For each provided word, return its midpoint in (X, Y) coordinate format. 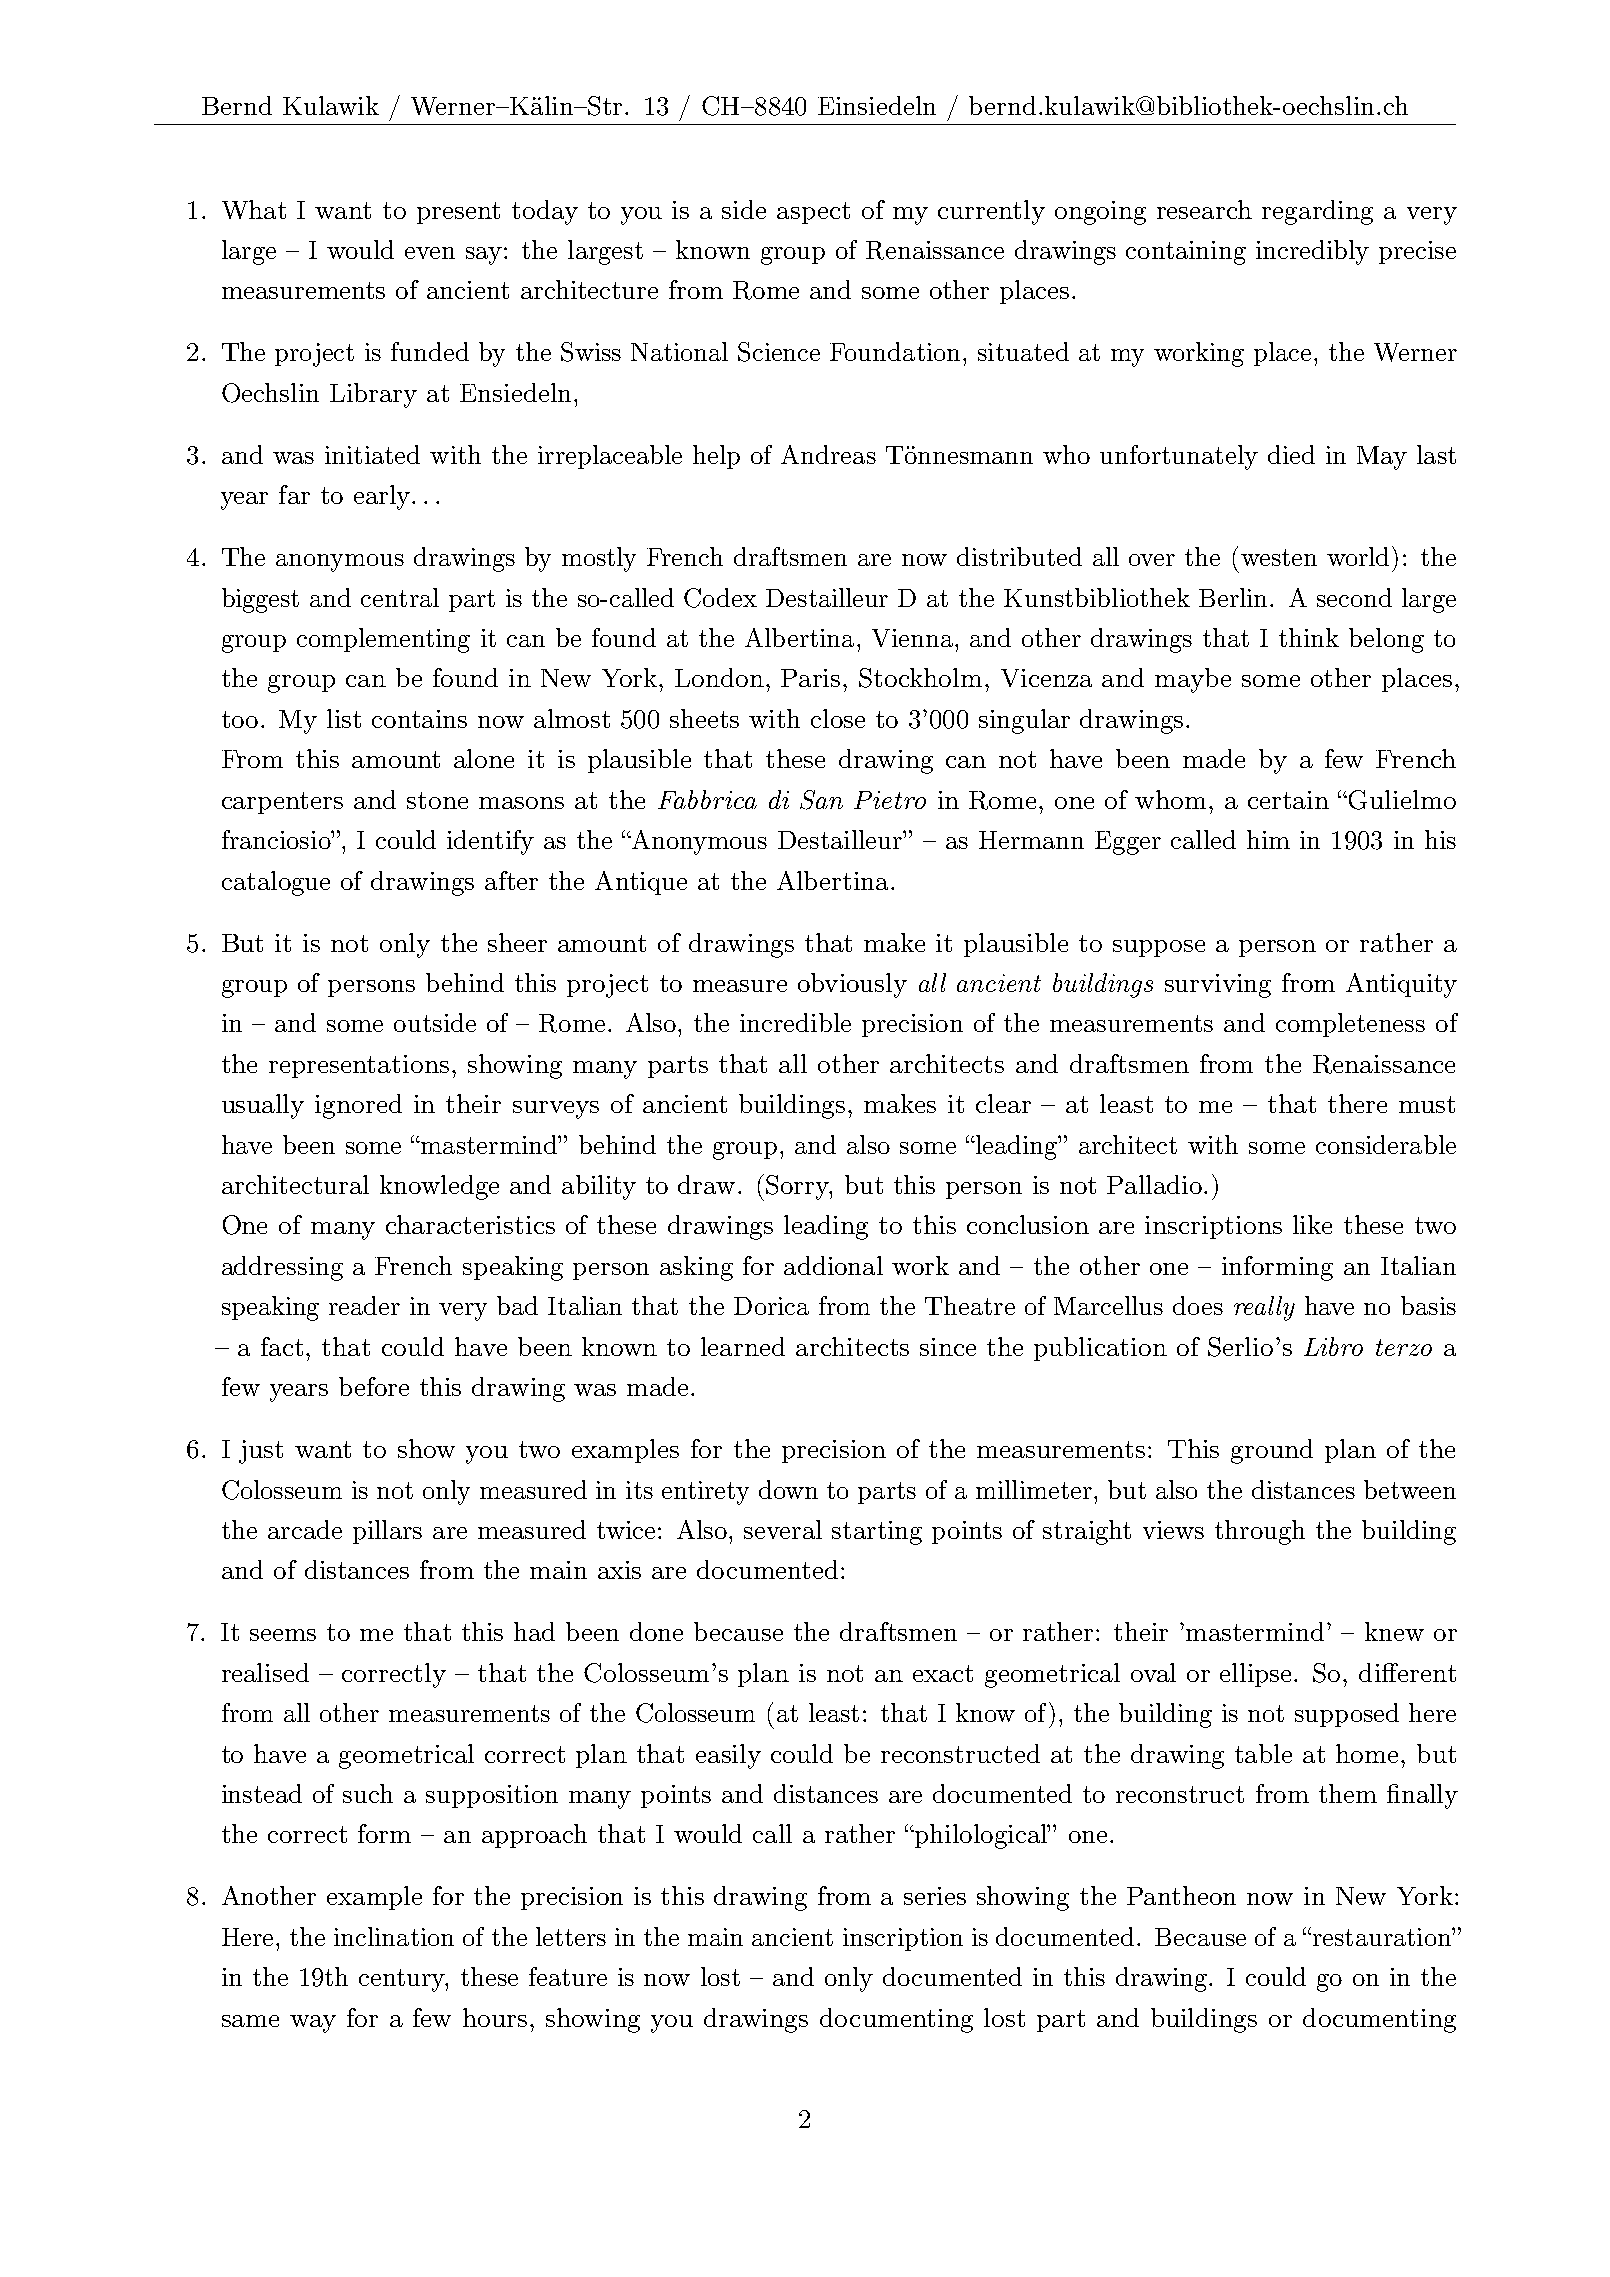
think (1309, 637)
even (430, 253)
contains (419, 719)
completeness (1350, 1025)
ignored (358, 1106)
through (1260, 1532)
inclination (394, 1936)
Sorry (798, 1187)
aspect (813, 213)
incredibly (1312, 252)
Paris (810, 678)
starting (877, 1533)
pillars (387, 1532)
